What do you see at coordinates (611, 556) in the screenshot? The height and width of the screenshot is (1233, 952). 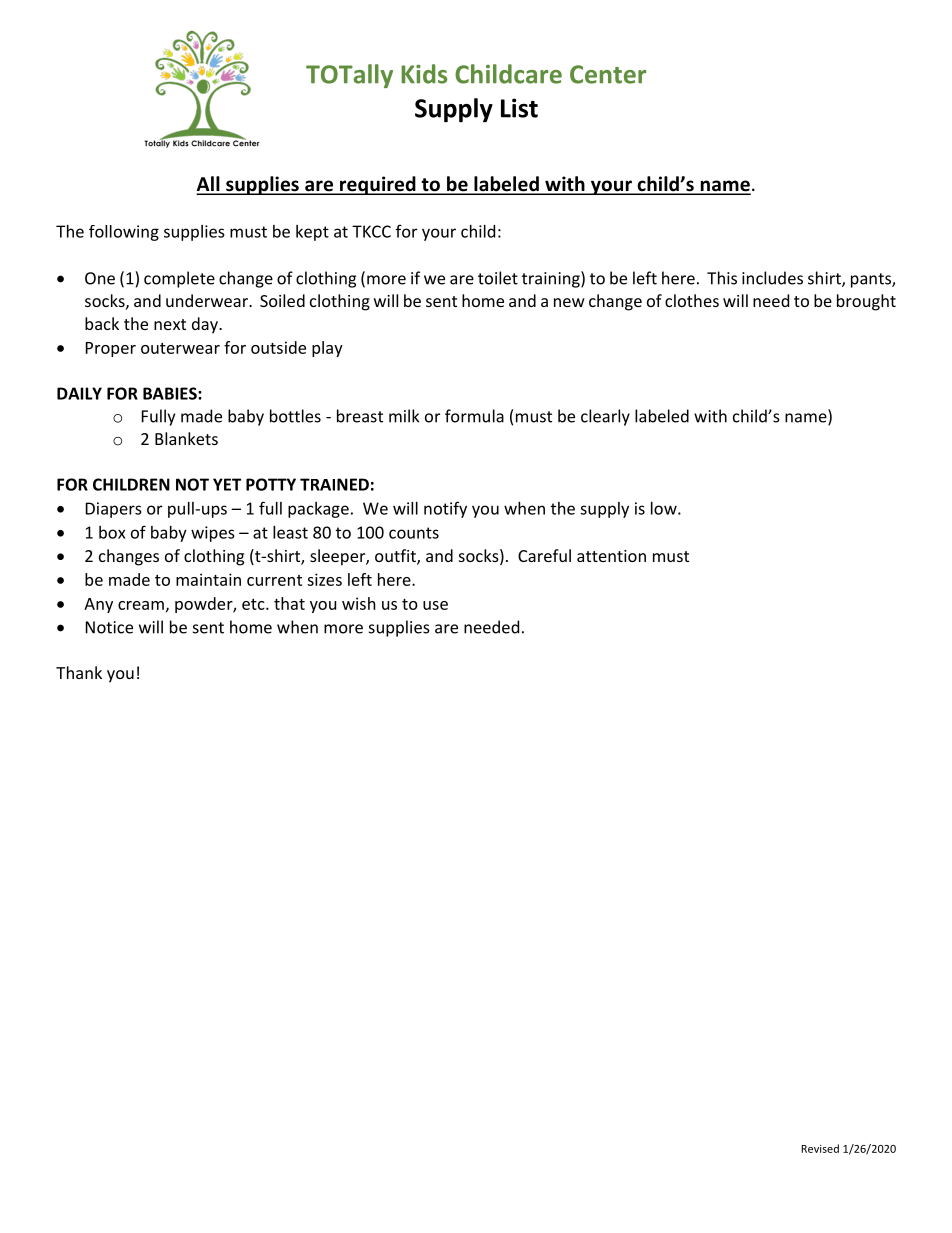 I see `attention` at bounding box center [611, 556].
